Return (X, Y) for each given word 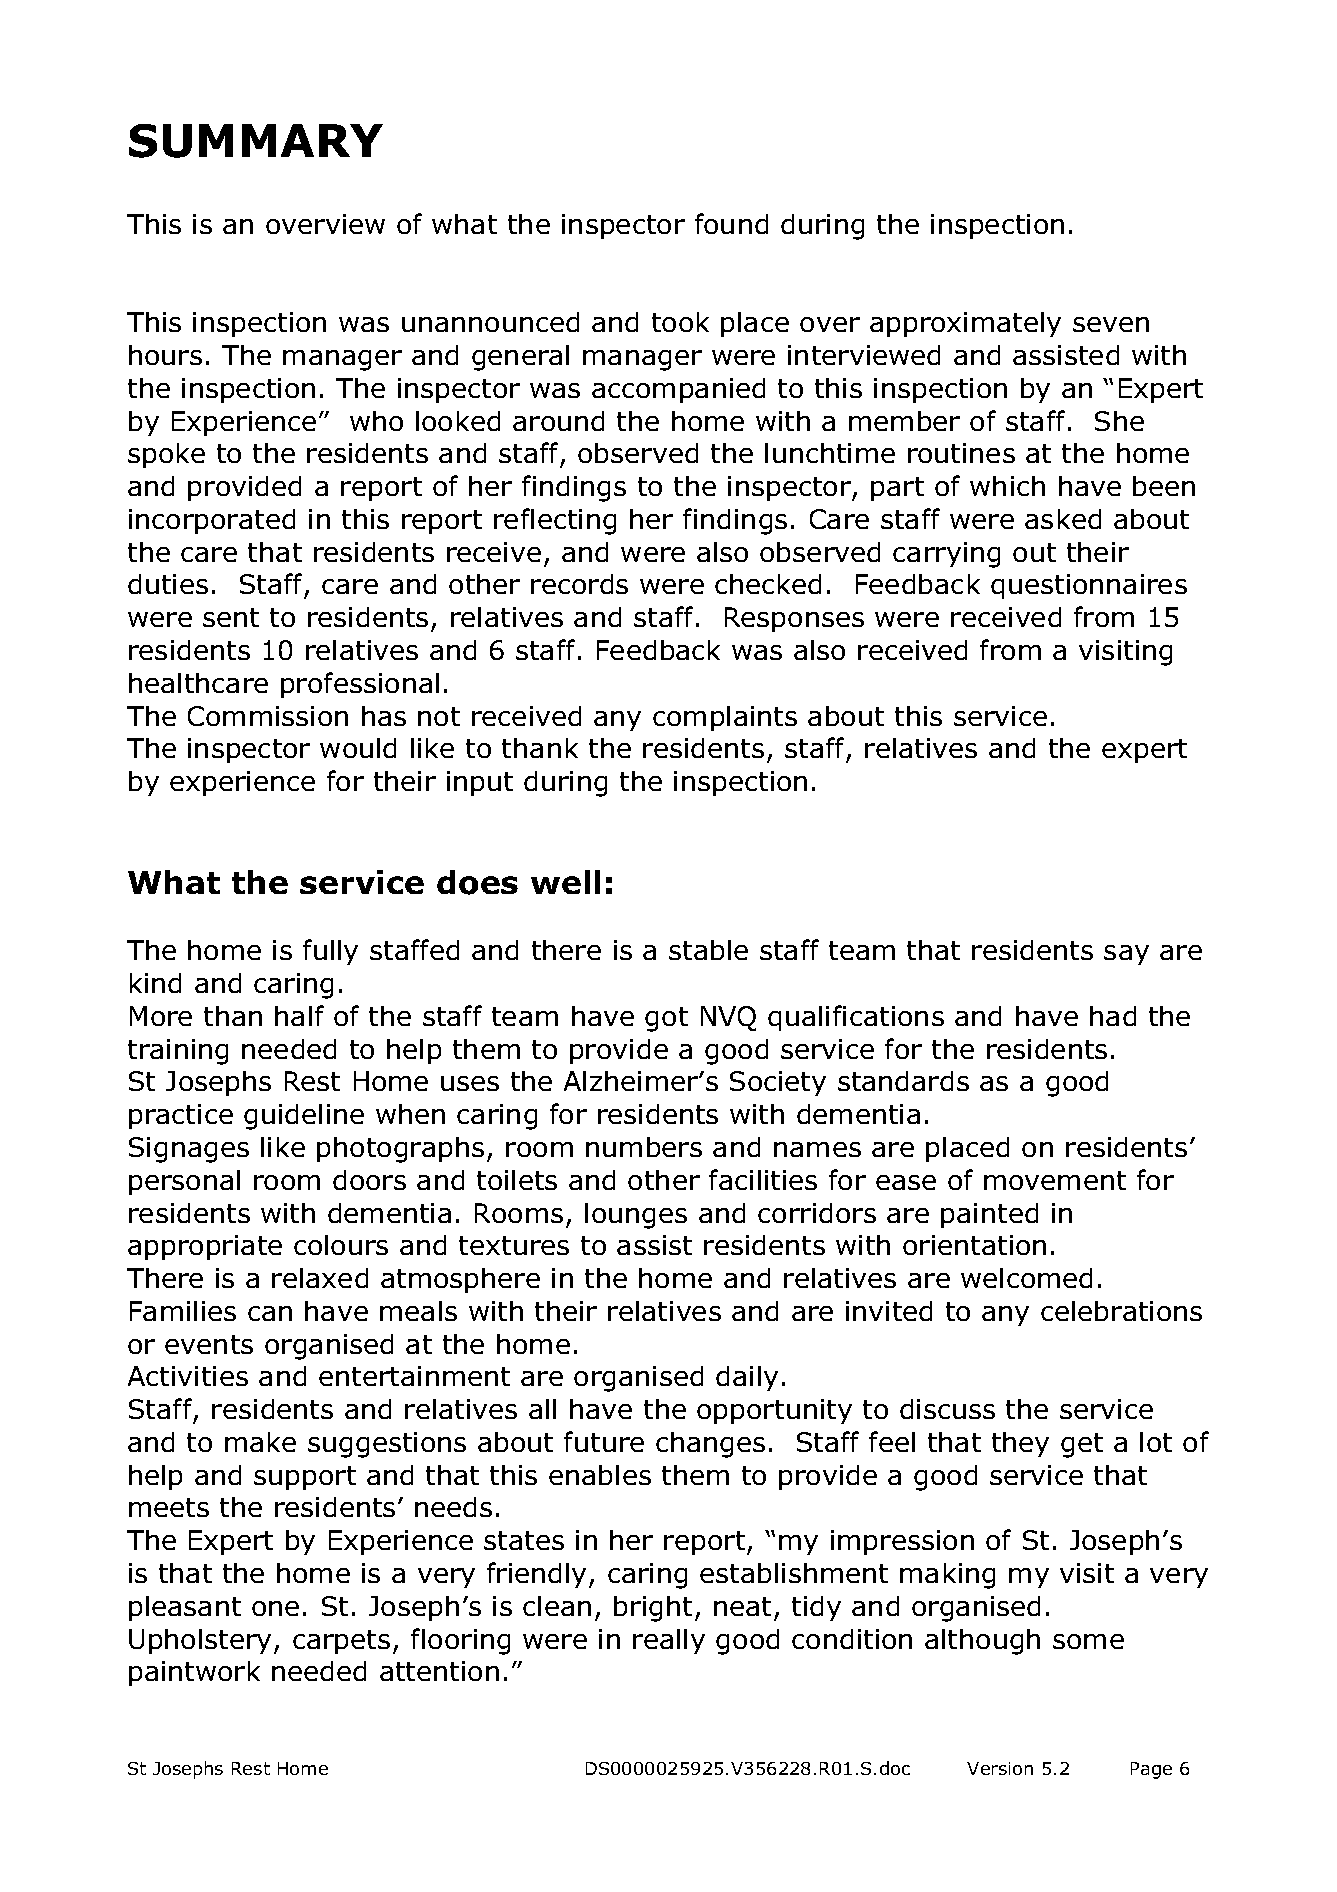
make (260, 1442)
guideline (304, 1117)
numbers (644, 1147)
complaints (725, 718)
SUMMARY (256, 141)
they (1020, 1444)
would (358, 748)
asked (1063, 519)
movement (1055, 1180)
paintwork (194, 1673)
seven (1111, 324)
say (1126, 955)
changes (710, 1445)
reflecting (555, 521)
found (731, 223)
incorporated (212, 521)
